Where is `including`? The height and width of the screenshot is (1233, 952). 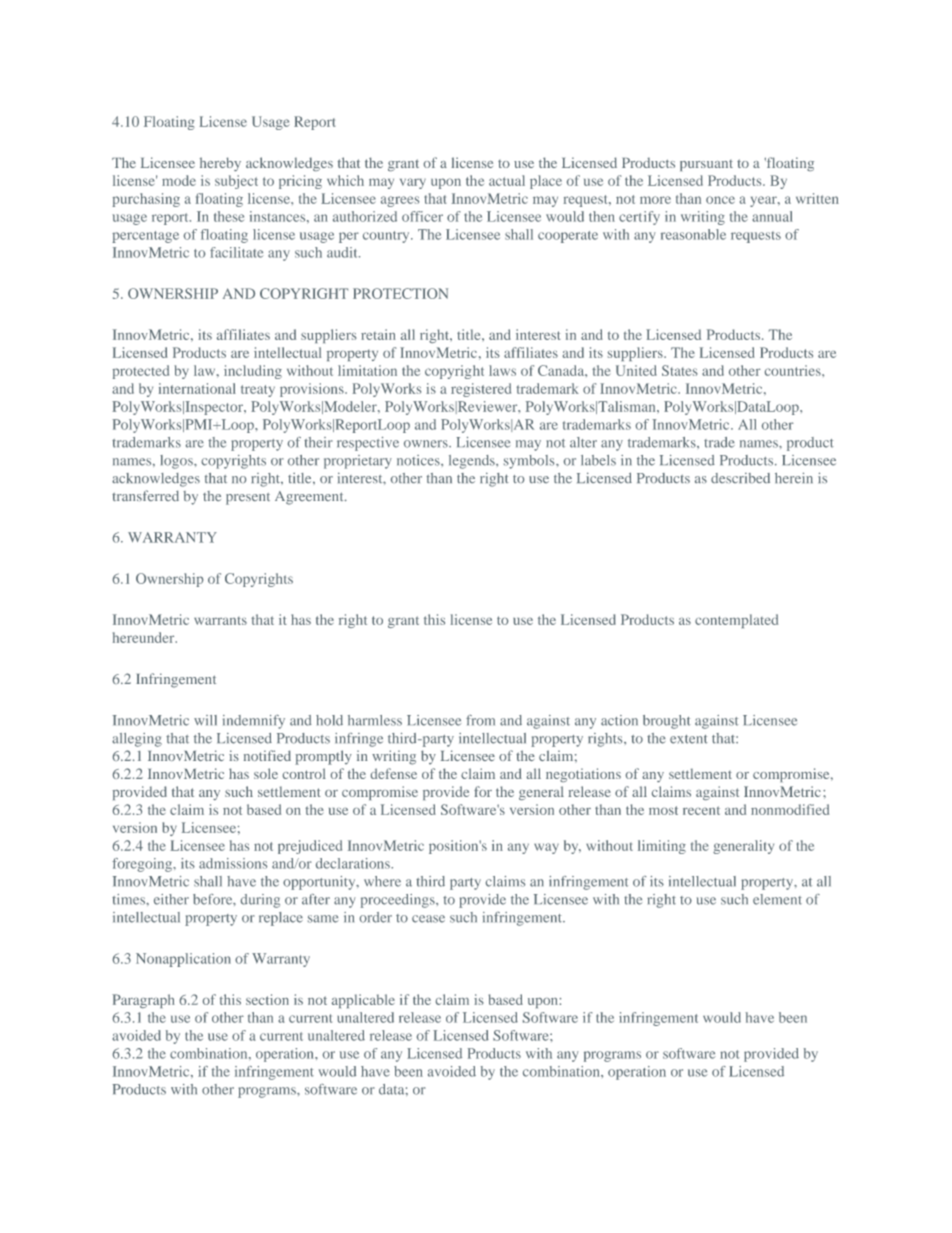 including is located at coordinates (253, 372).
